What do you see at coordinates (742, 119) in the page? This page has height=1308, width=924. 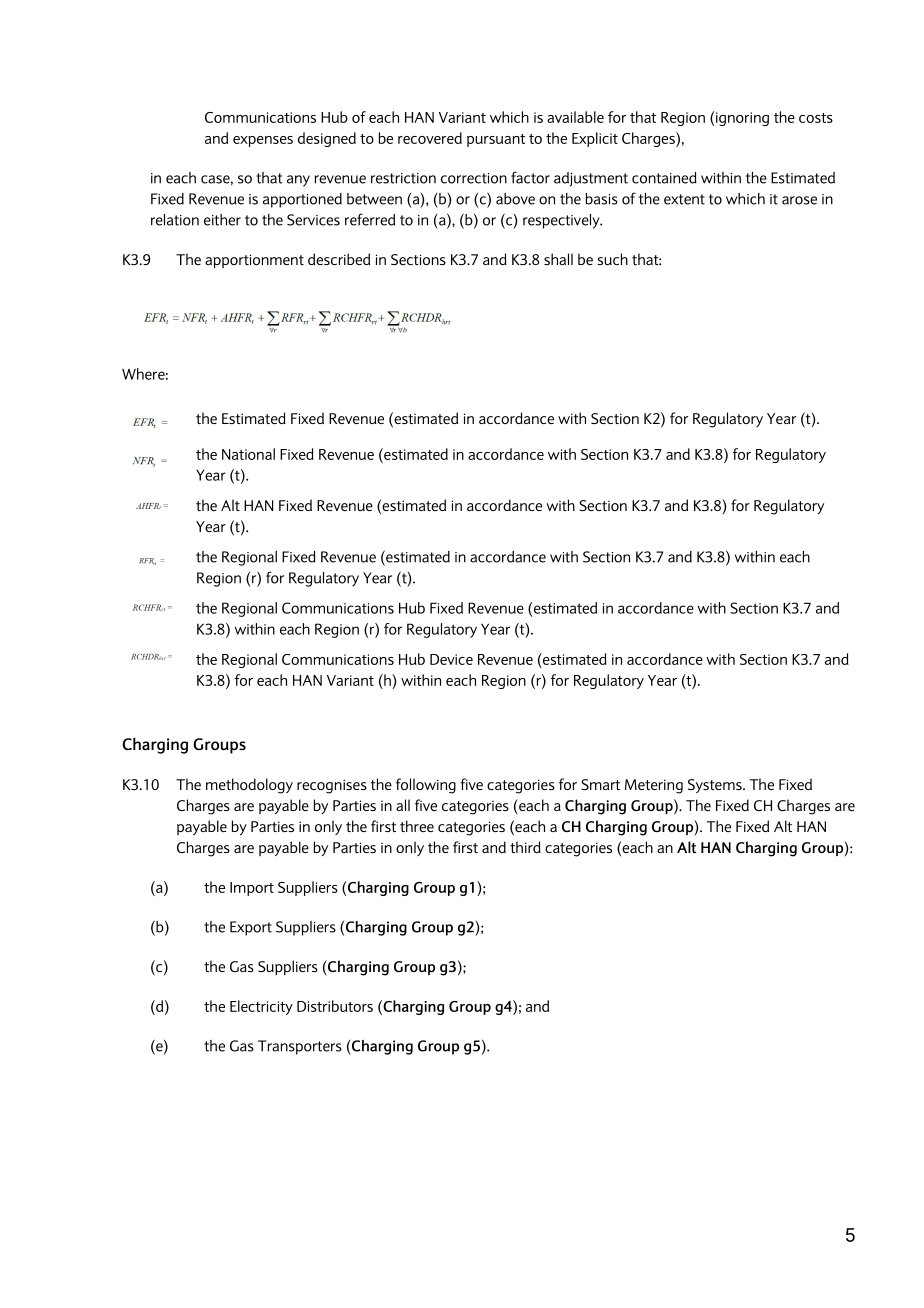 I see `ignoring` at bounding box center [742, 119].
